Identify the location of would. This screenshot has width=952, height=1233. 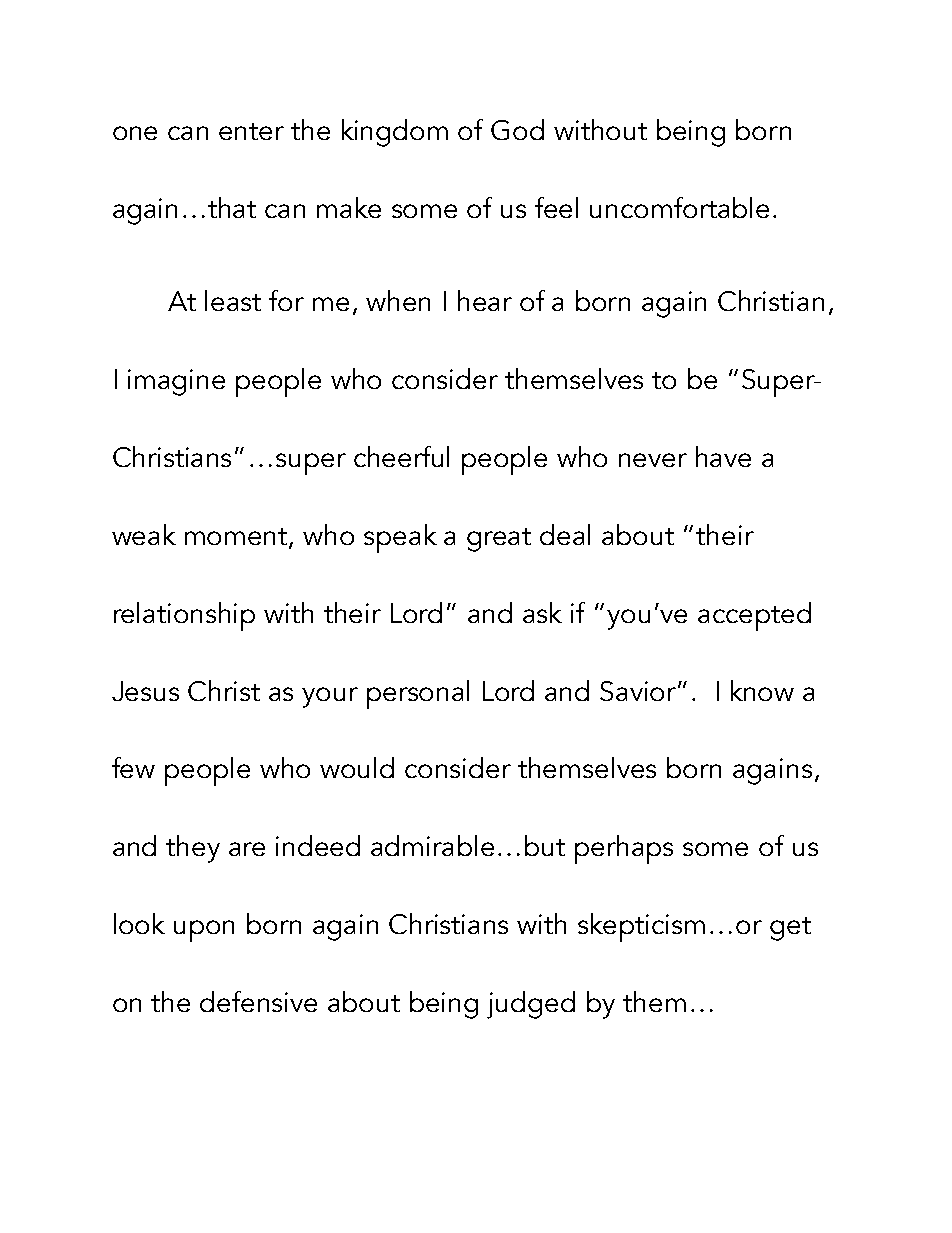
(357, 767).
